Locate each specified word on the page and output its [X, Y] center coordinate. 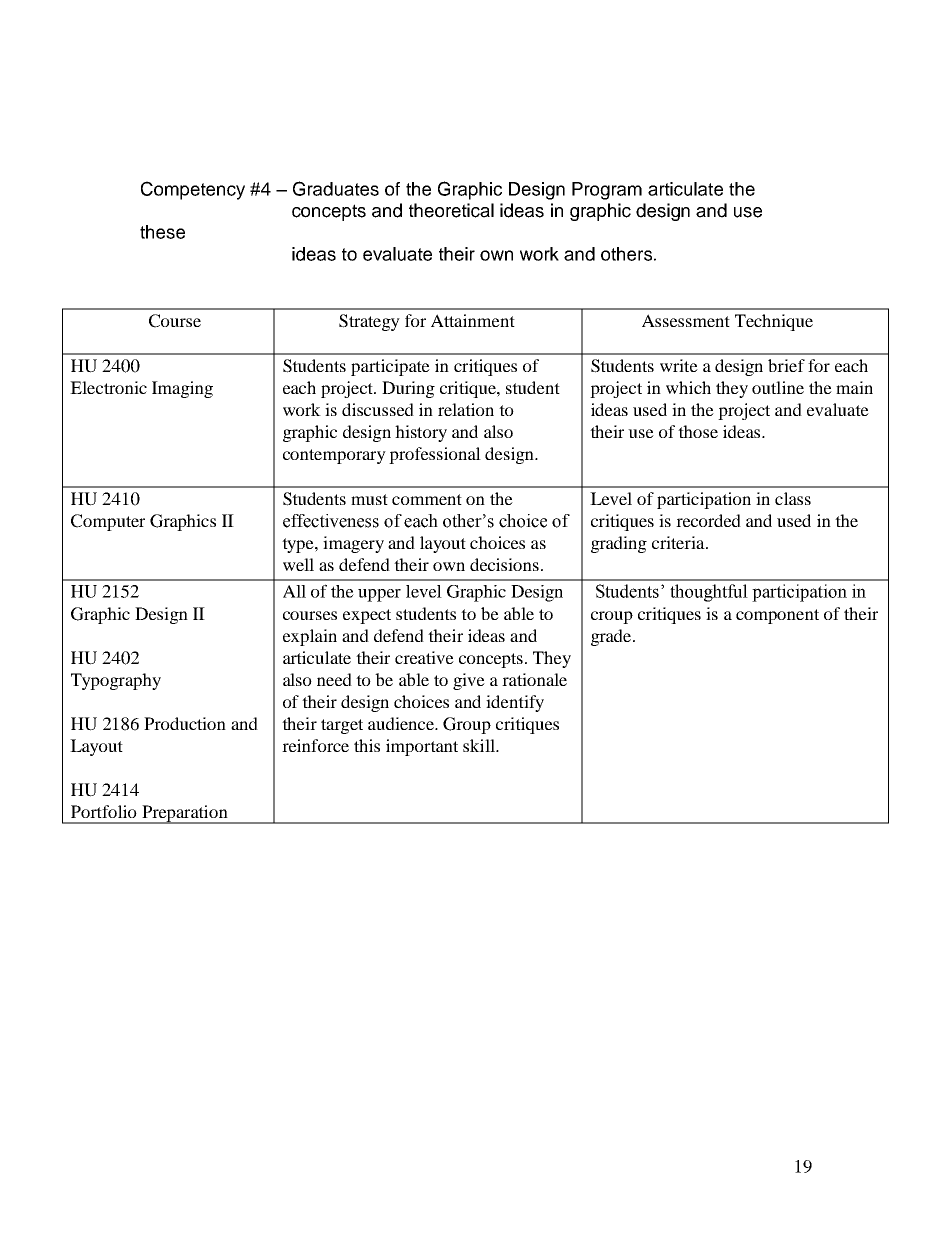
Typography [116, 681]
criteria [679, 542]
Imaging [182, 389]
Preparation [185, 814]
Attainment [473, 320]
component [777, 616]
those [698, 431]
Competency [193, 190]
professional [435, 455]
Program [607, 191]
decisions [504, 564]
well [298, 564]
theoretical [451, 210]
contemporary [334, 456]
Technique [774, 322]
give [469, 681]
